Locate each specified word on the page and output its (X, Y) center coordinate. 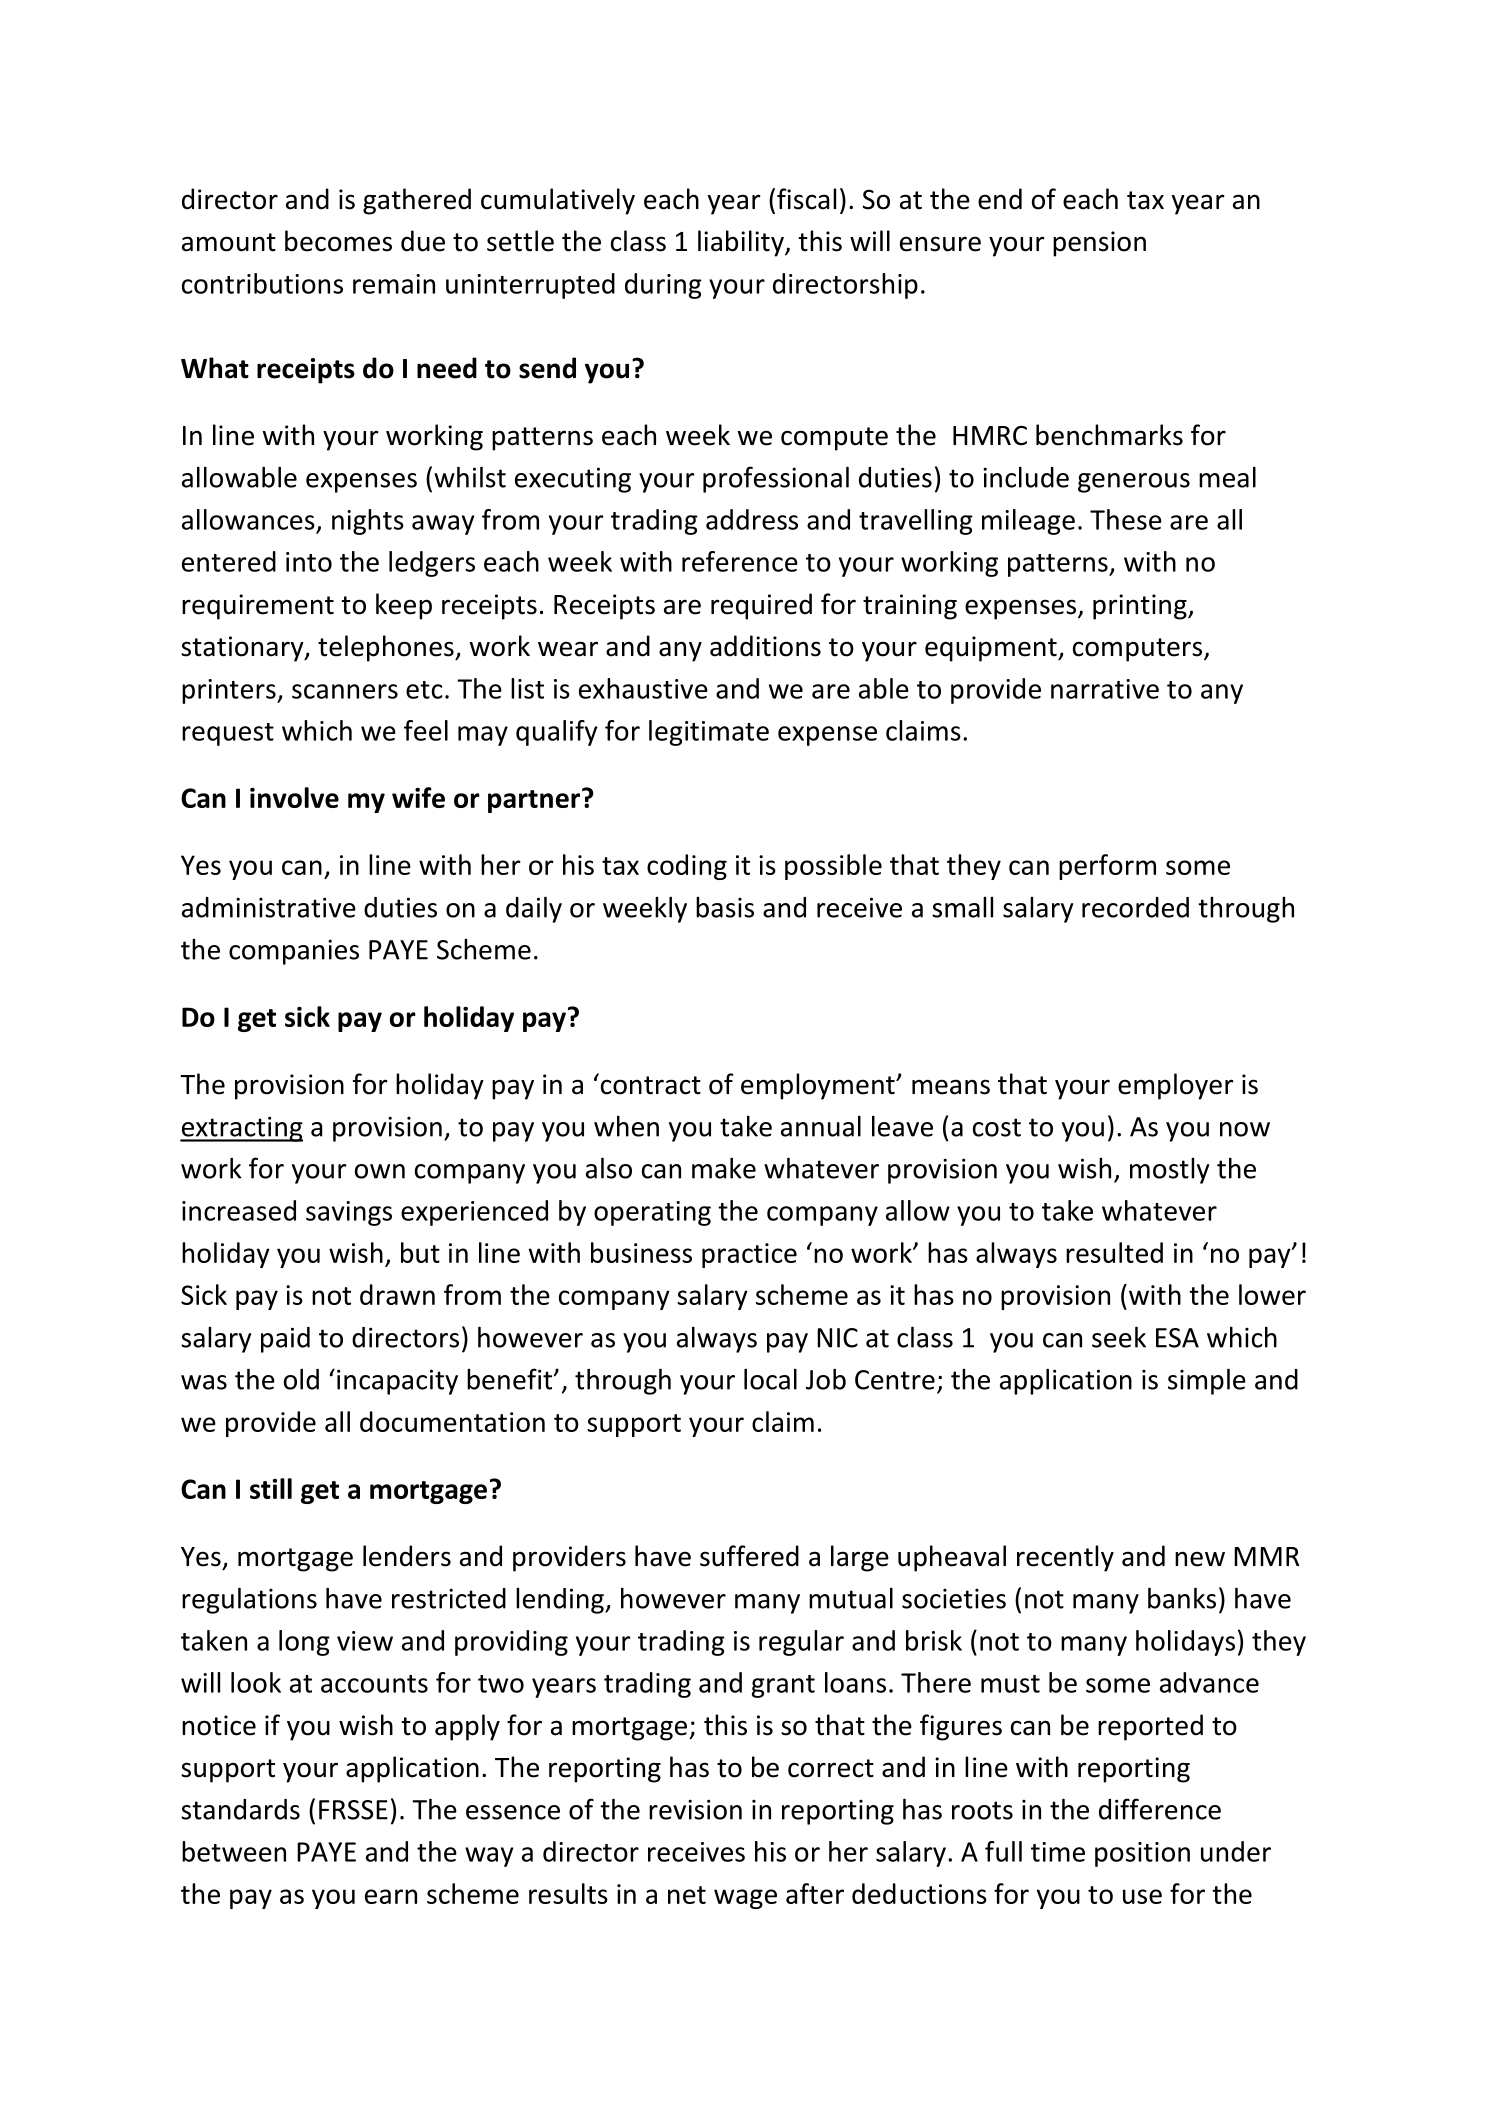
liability (742, 243)
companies (294, 952)
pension (1099, 244)
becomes (338, 241)
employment (819, 1086)
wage (745, 1899)
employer (1176, 1086)
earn (391, 1896)
